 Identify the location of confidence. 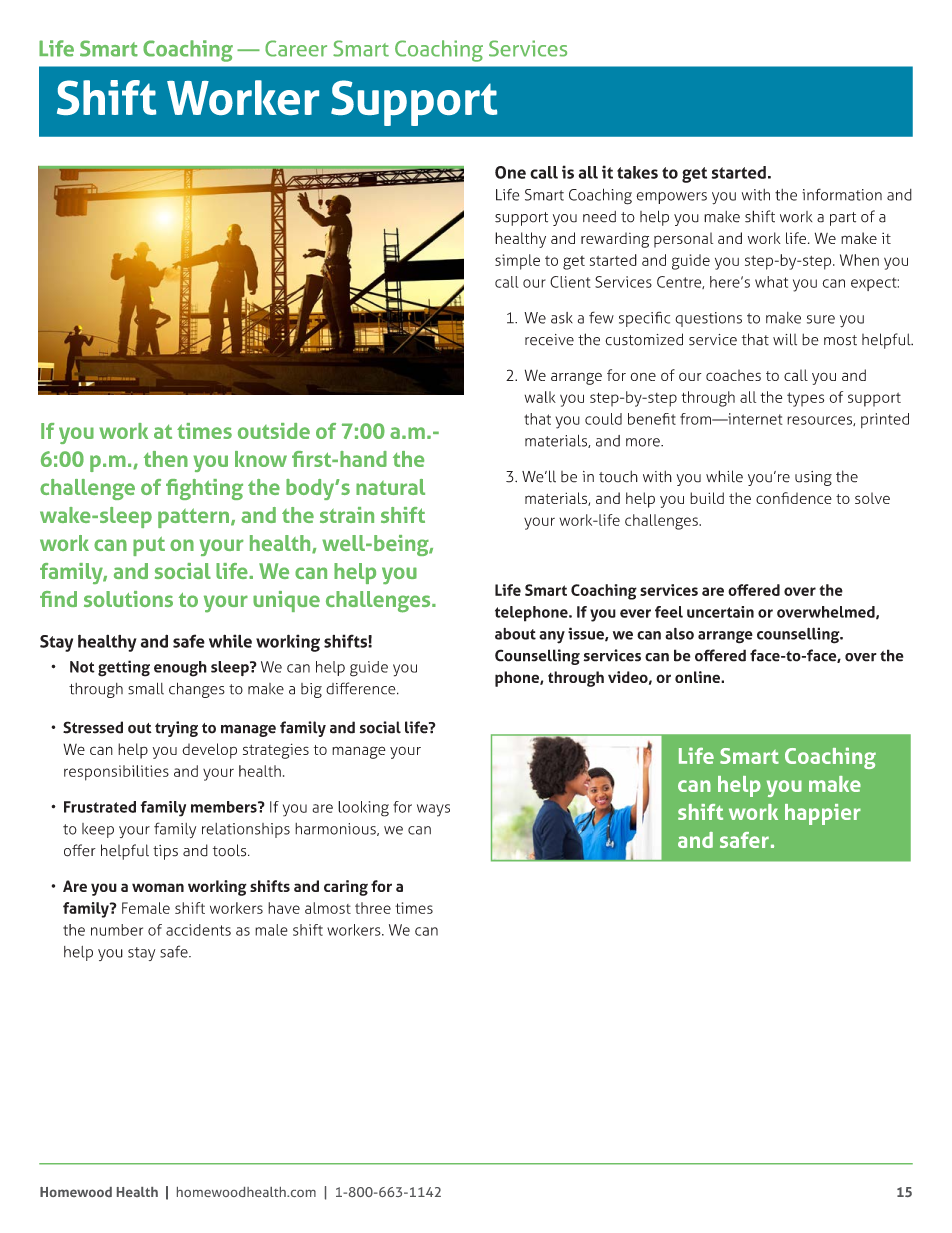
(794, 498).
